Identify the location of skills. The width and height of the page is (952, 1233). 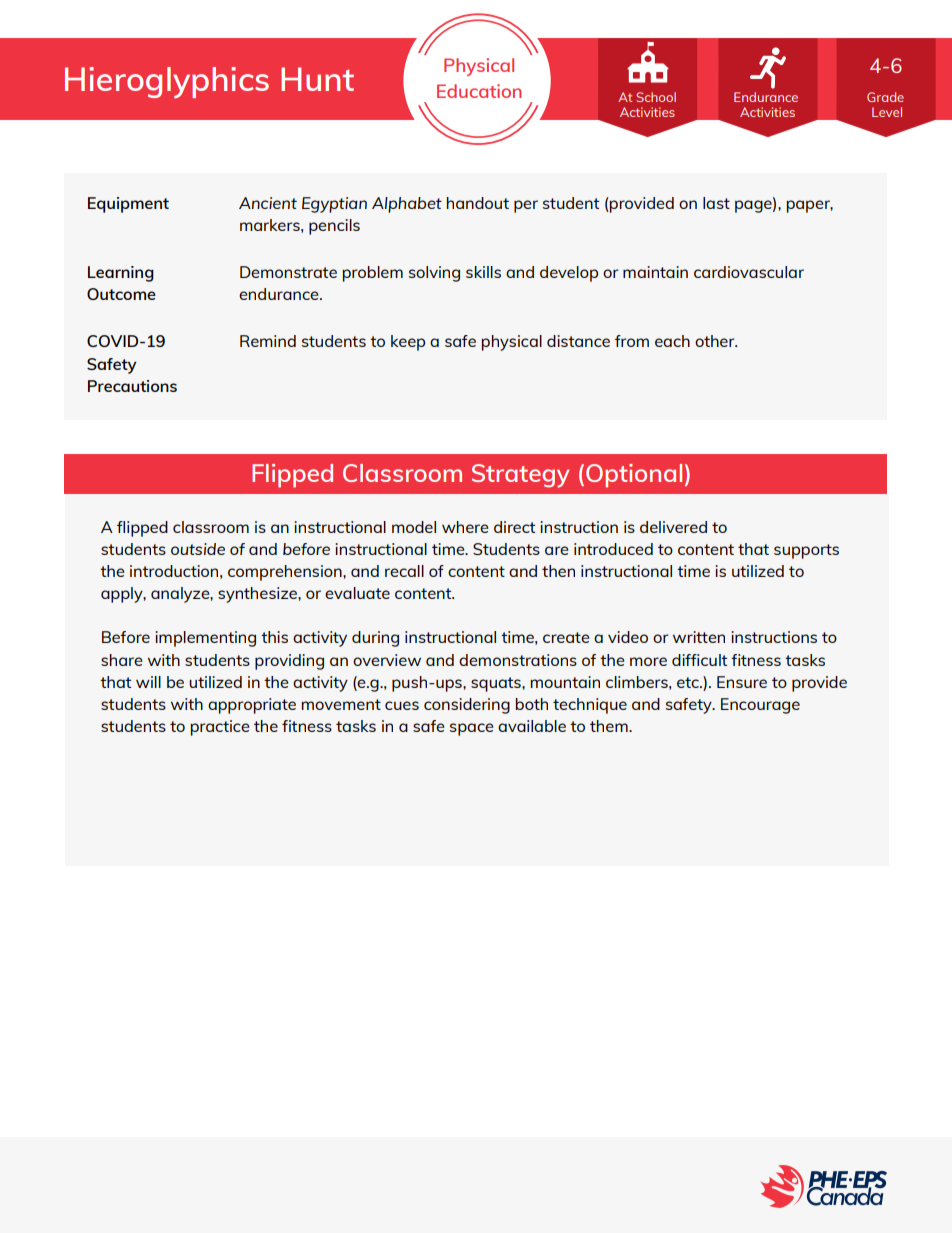
(483, 272).
